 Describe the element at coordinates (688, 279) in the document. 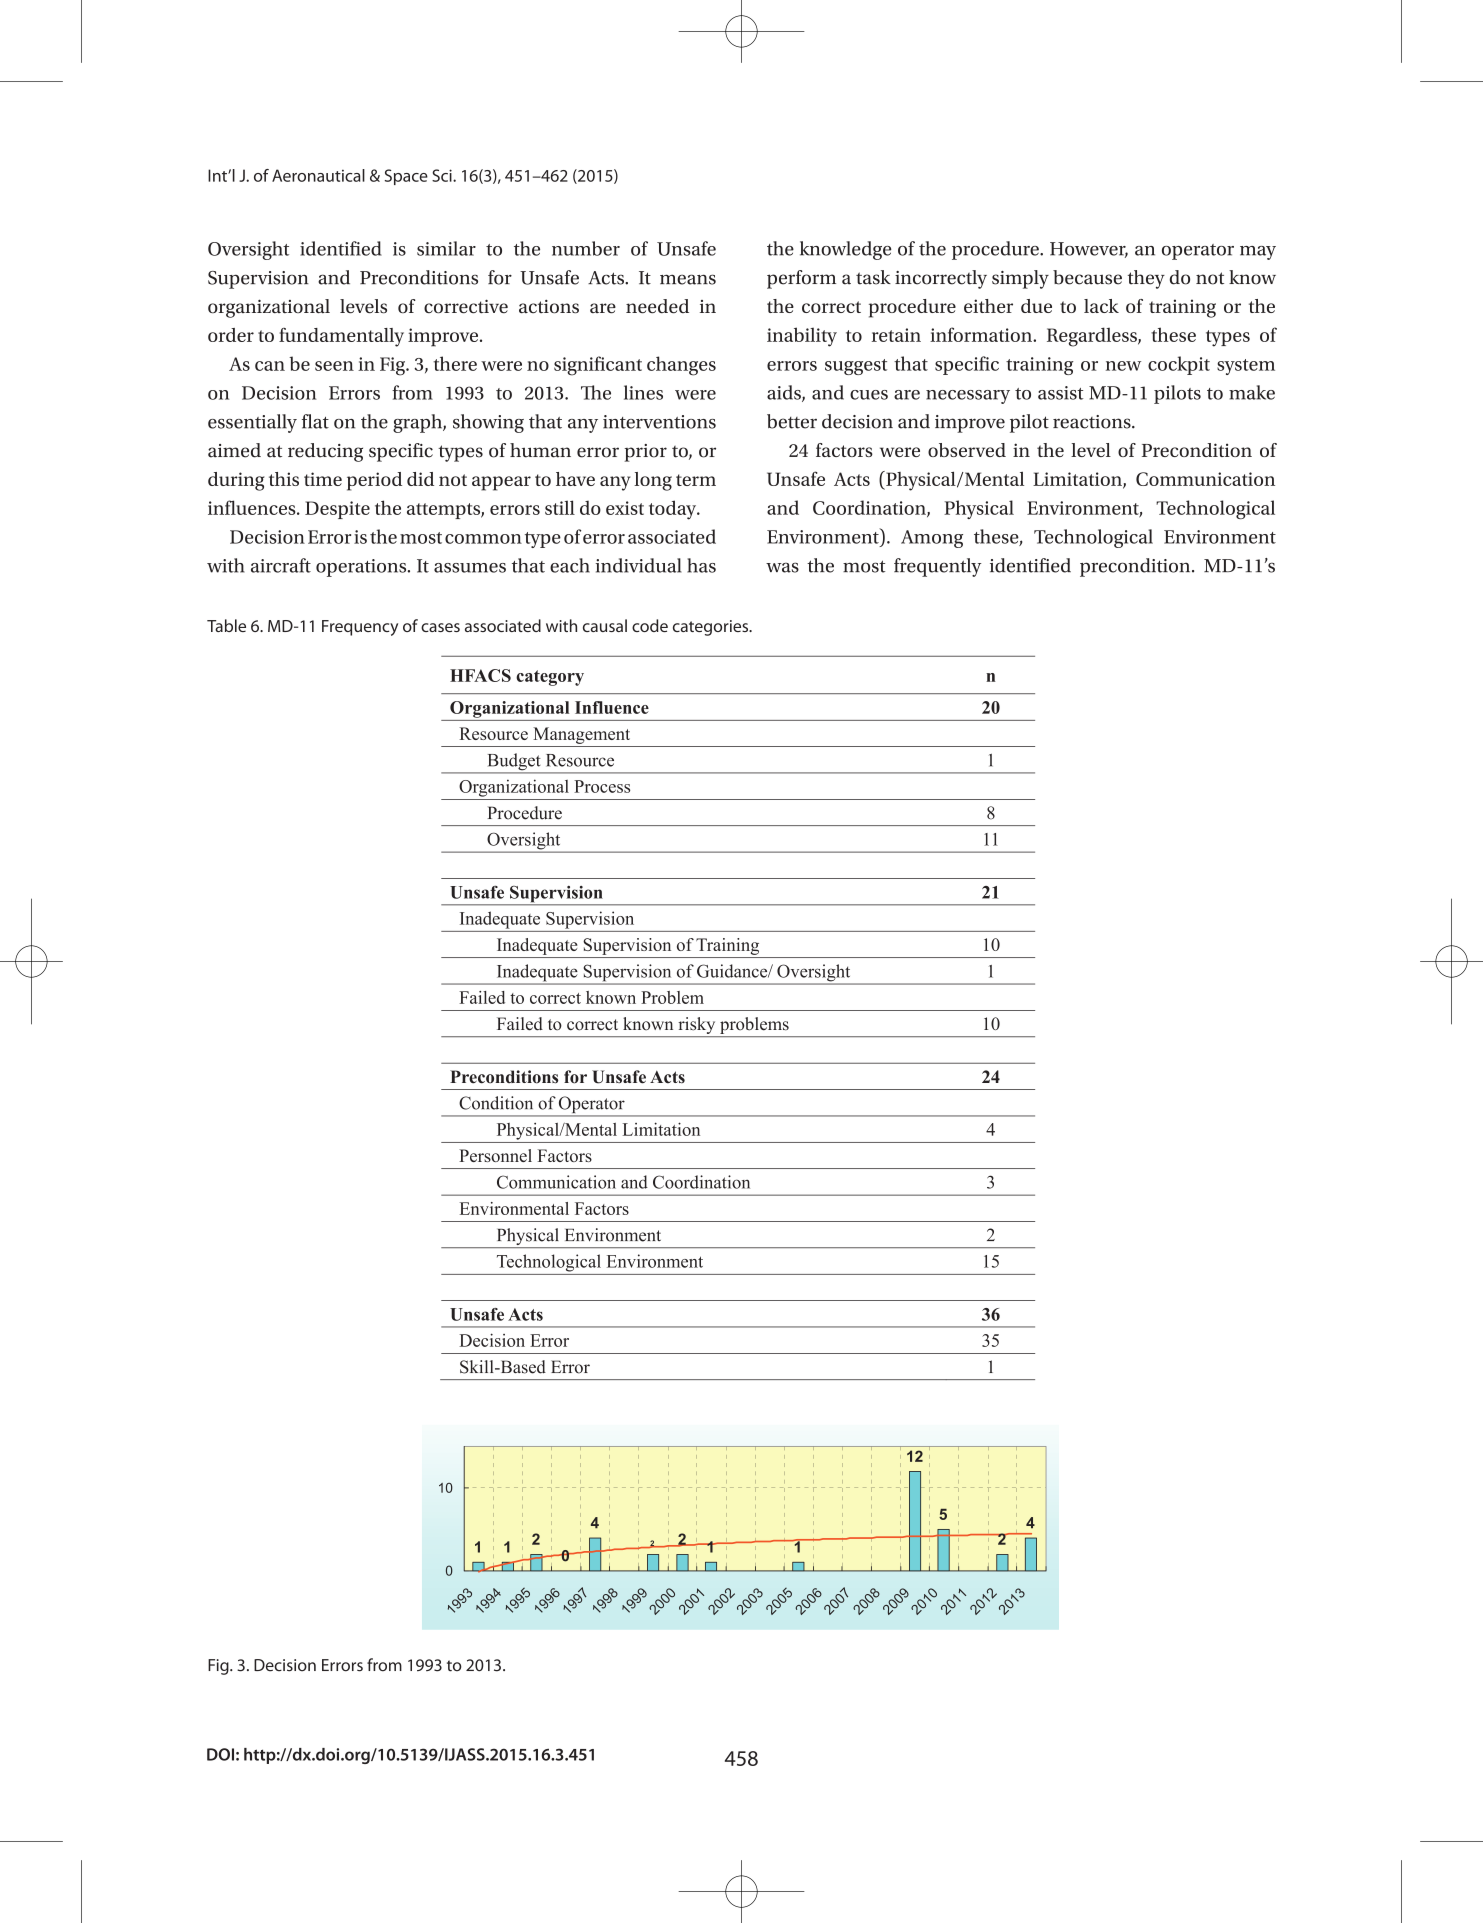

I see `means` at that location.
